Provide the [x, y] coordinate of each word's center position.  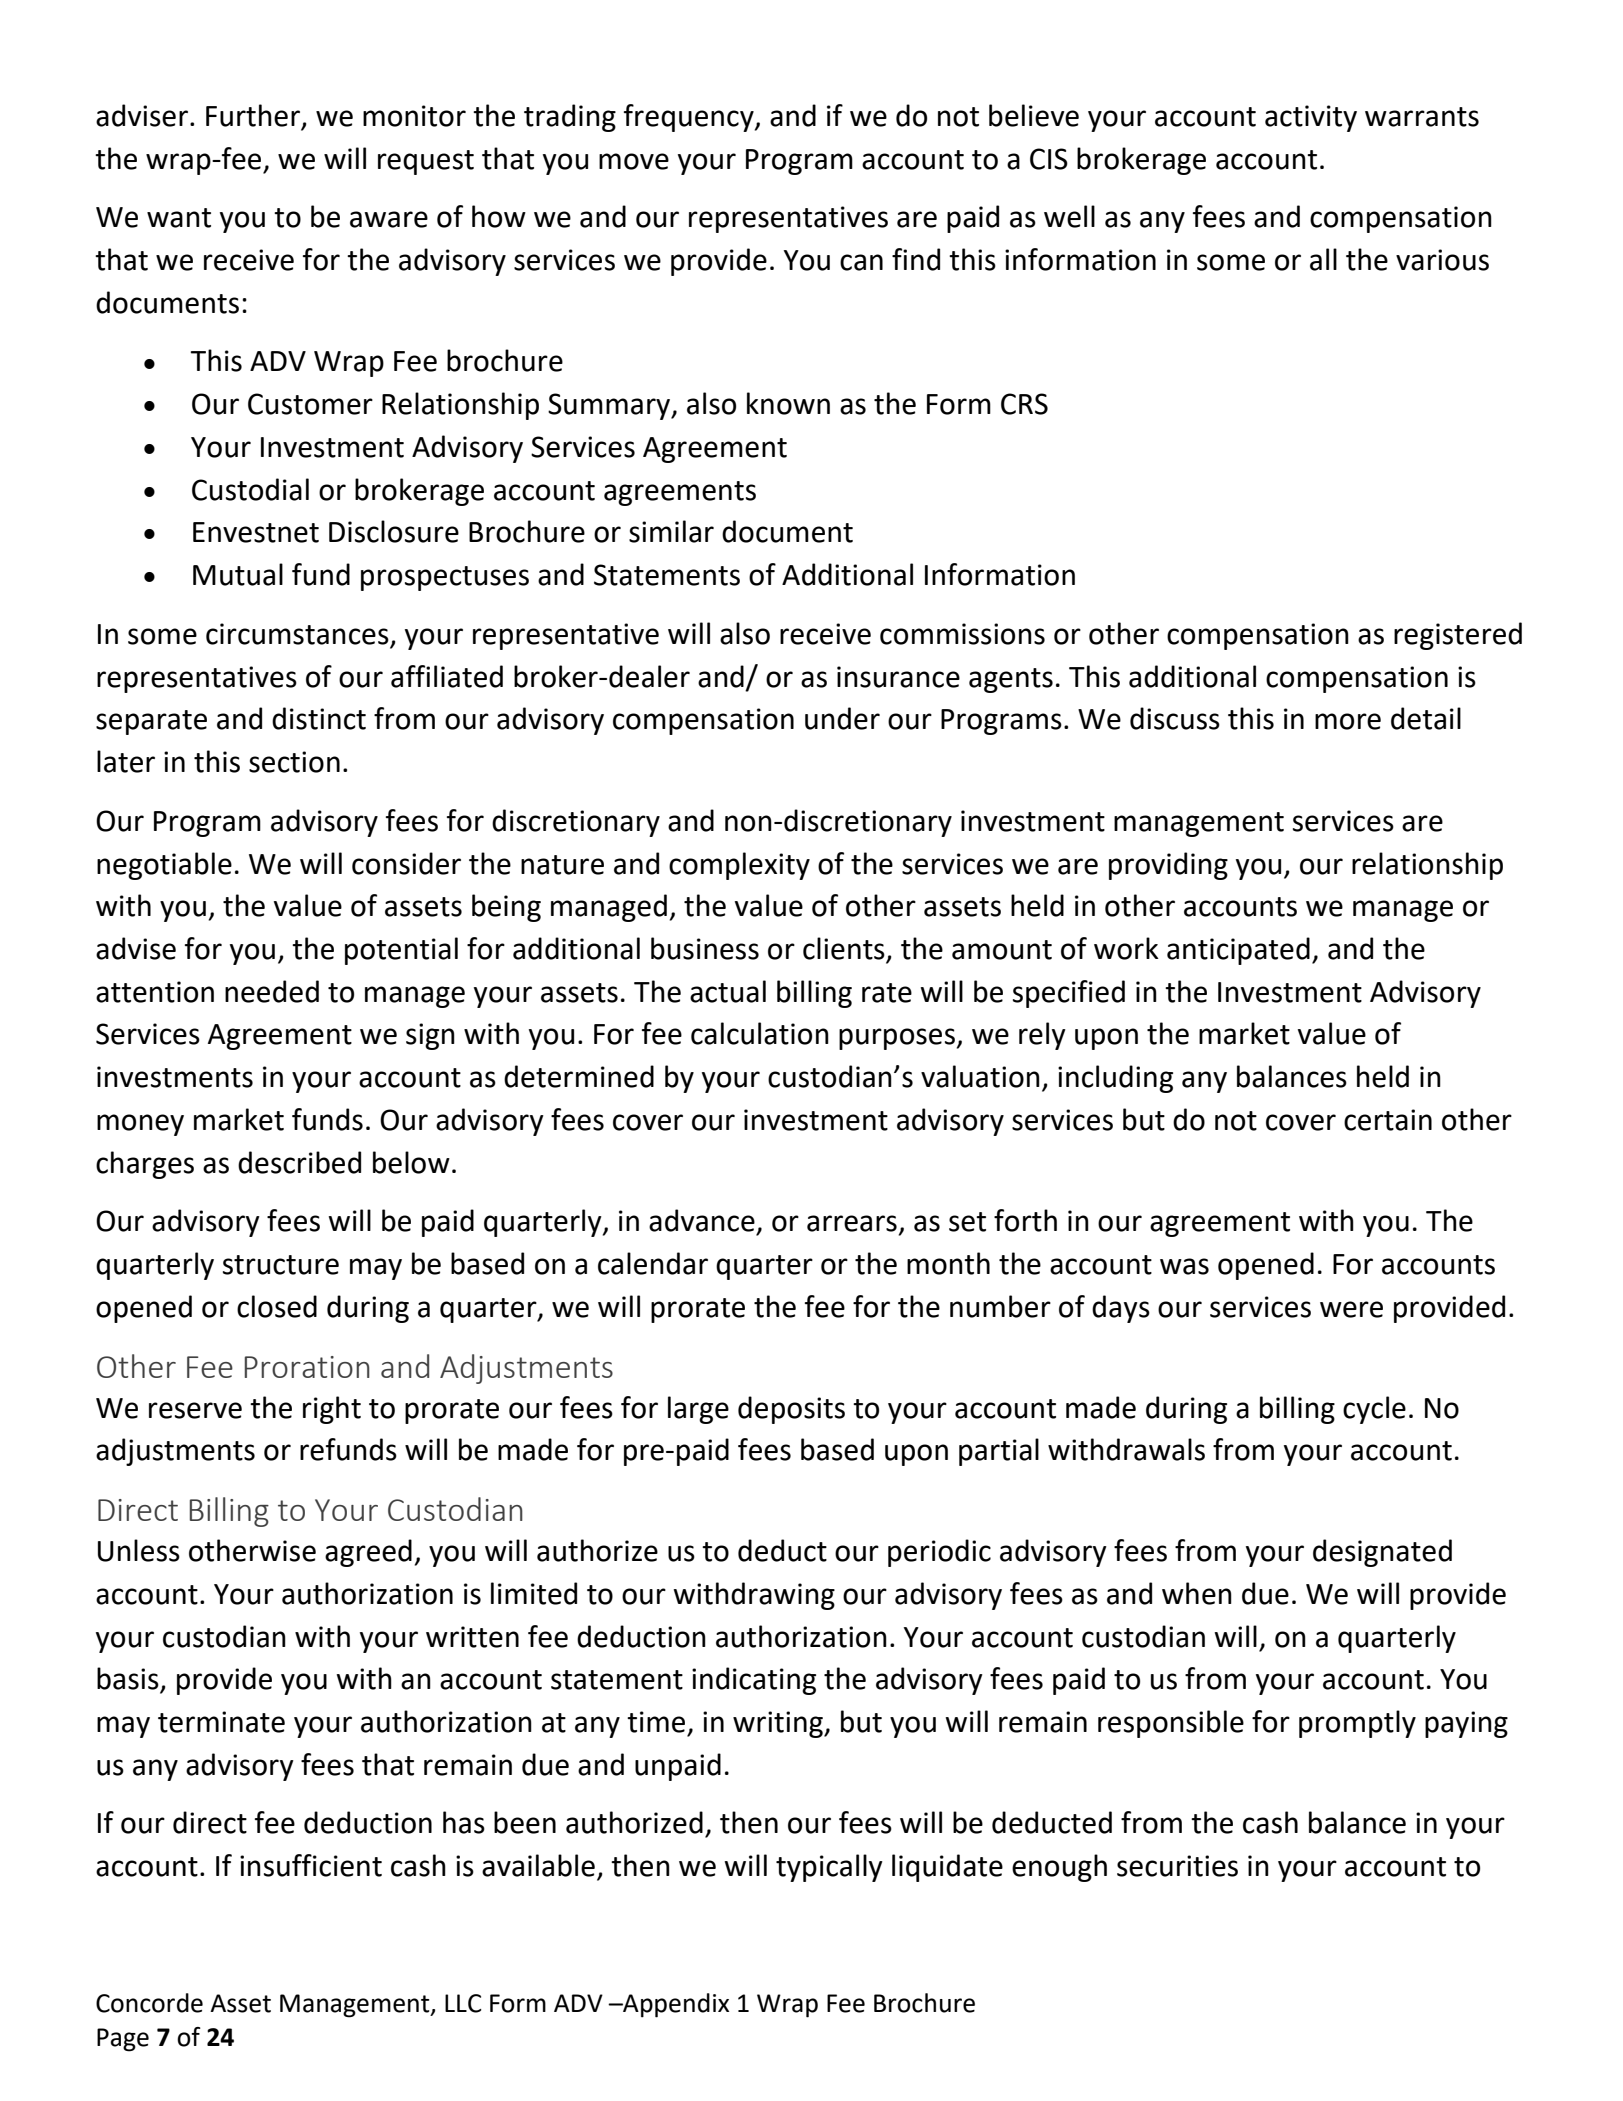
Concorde [149, 2003]
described [299, 1162]
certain [1388, 1120]
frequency [690, 118]
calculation [760, 1033]
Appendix [675, 2005]
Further [254, 116]
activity [1311, 118]
